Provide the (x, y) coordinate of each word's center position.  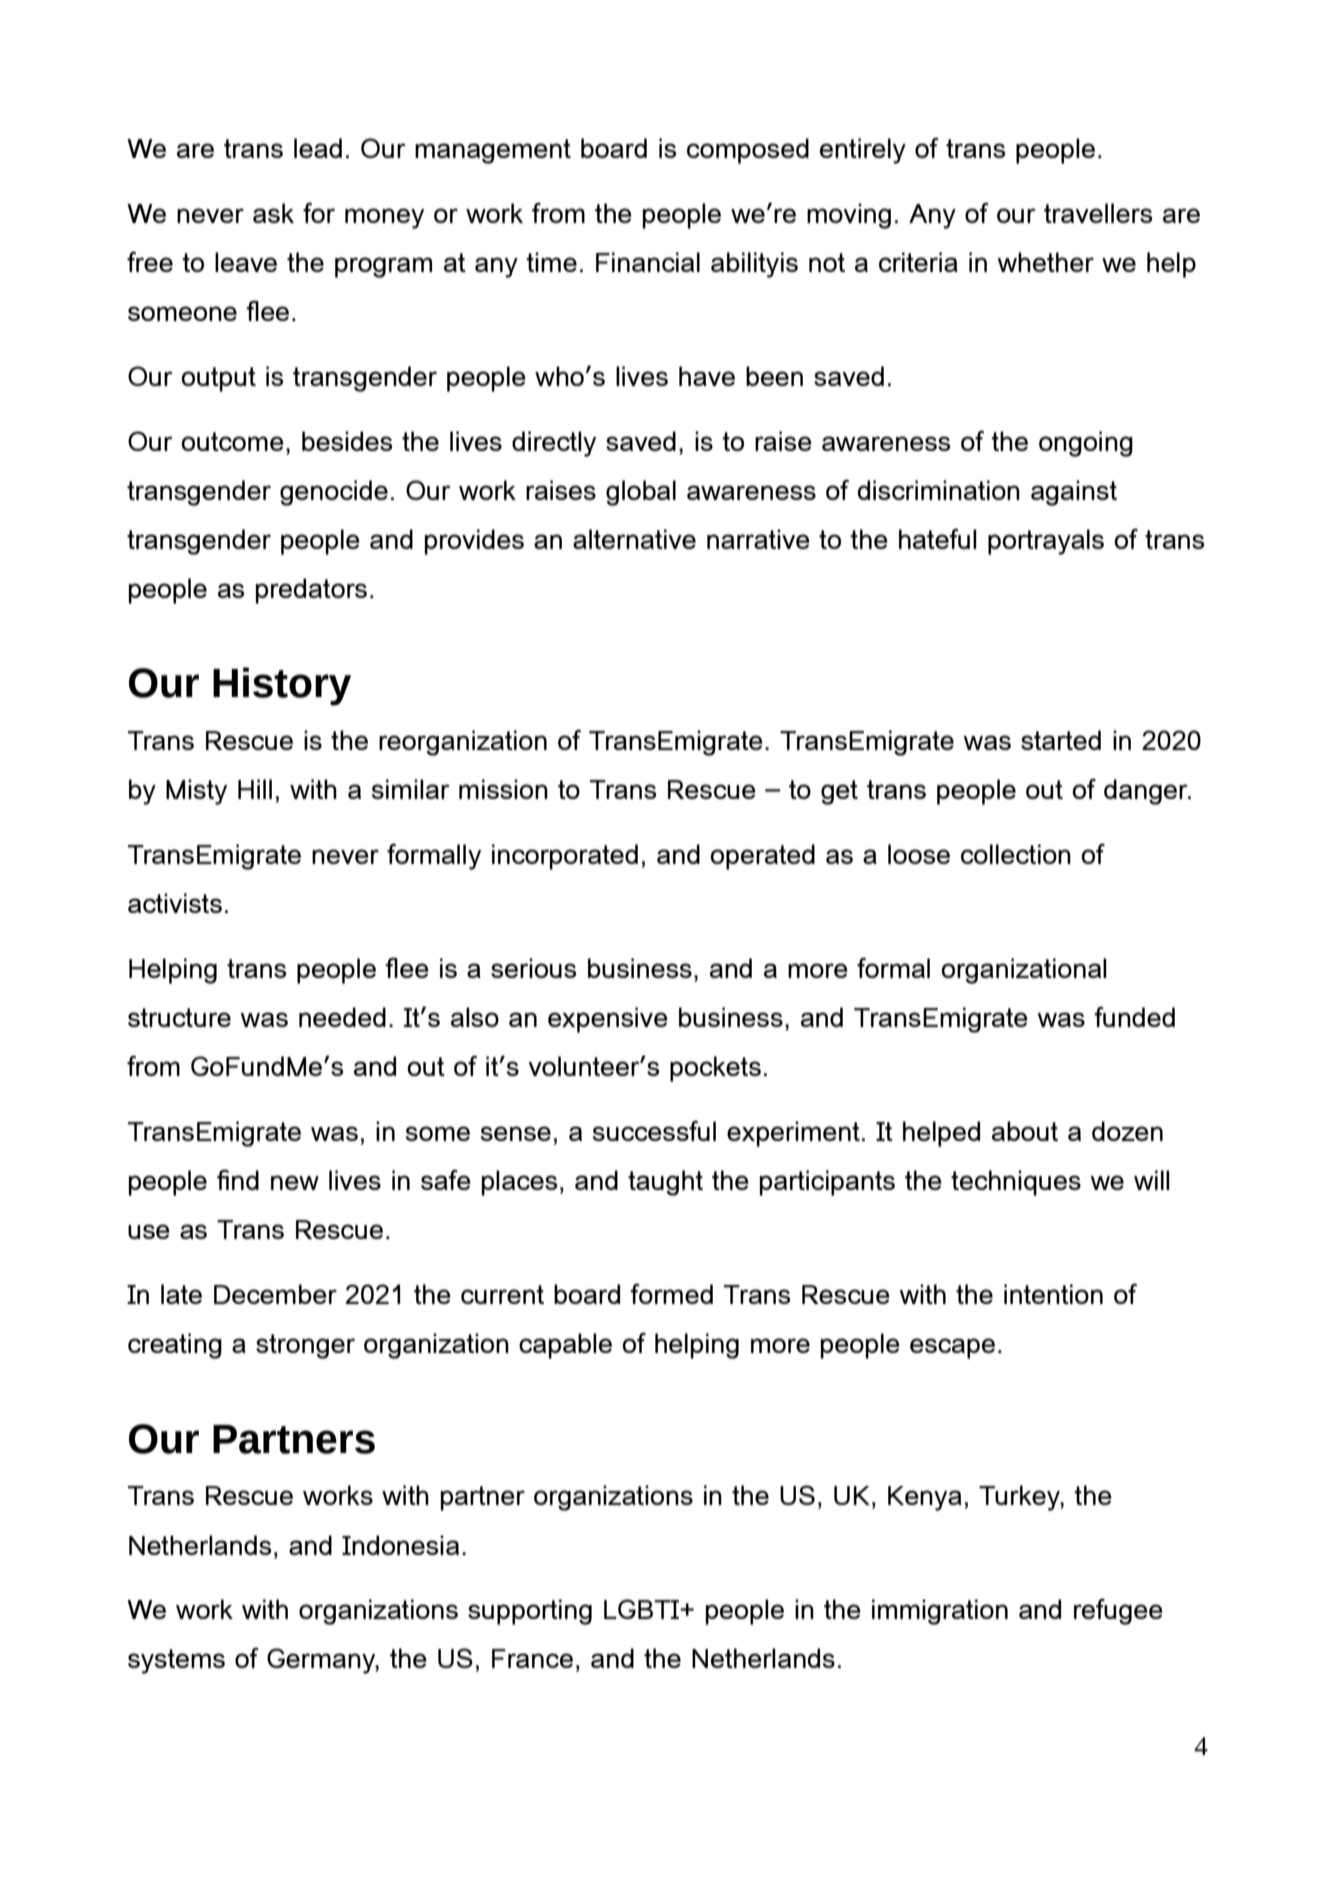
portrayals (1046, 542)
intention (1053, 1294)
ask (273, 213)
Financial (648, 262)
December (275, 1294)
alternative (634, 539)
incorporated (565, 857)
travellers (1098, 213)
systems (176, 1661)
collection (1016, 854)
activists (175, 903)
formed (671, 1294)
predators (311, 591)
